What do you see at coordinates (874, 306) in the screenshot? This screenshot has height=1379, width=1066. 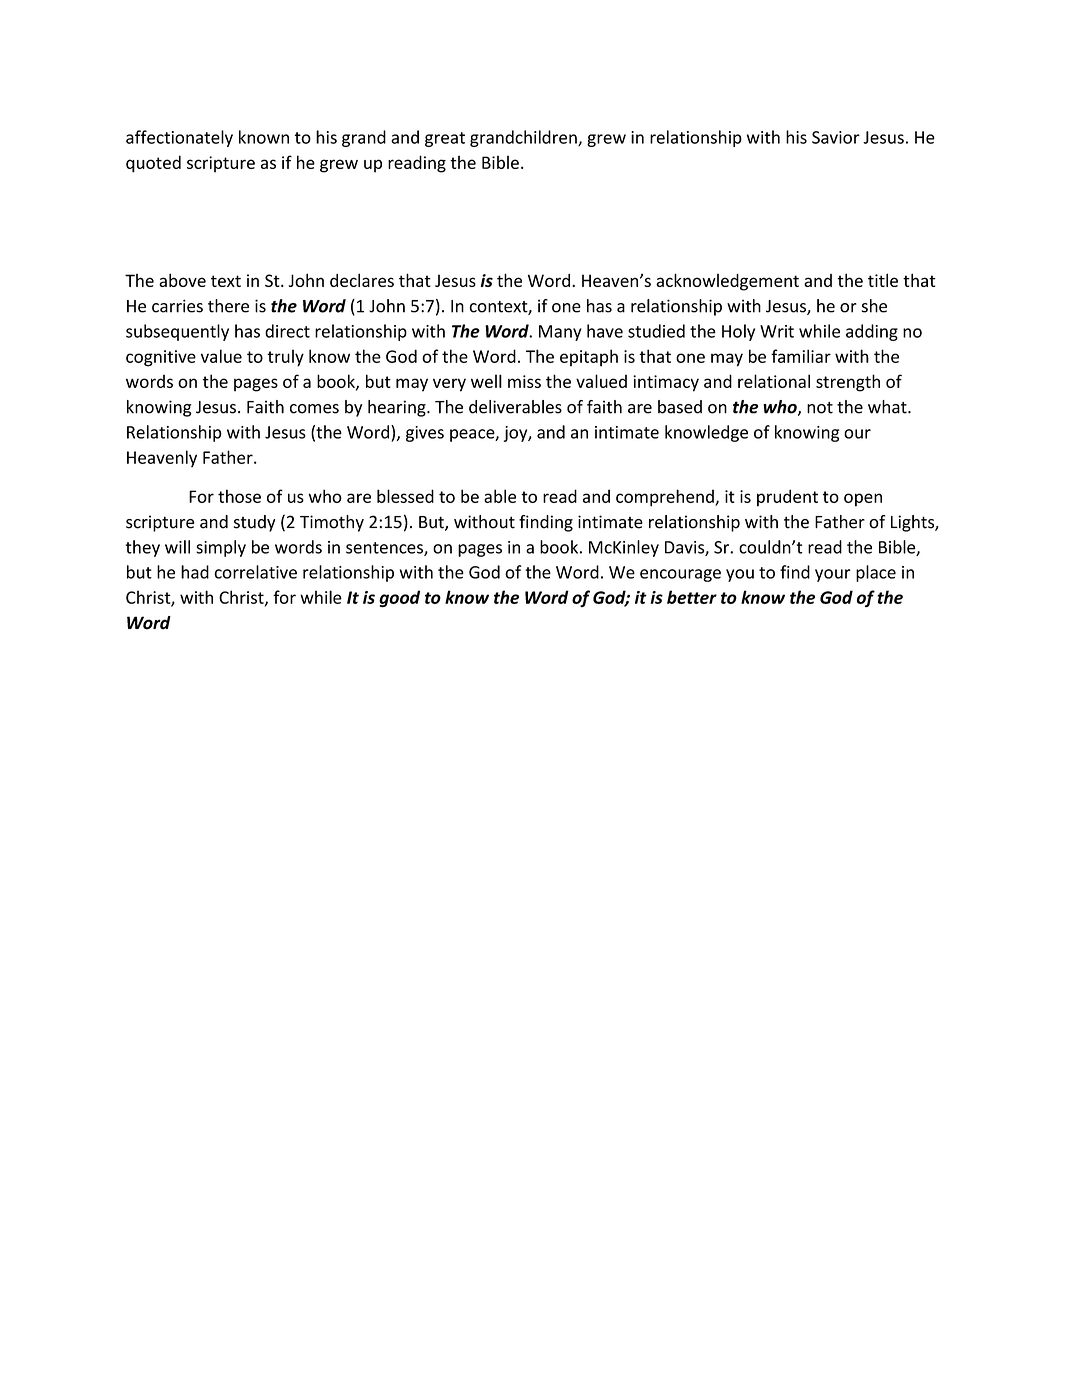 I see `she` at bounding box center [874, 306].
